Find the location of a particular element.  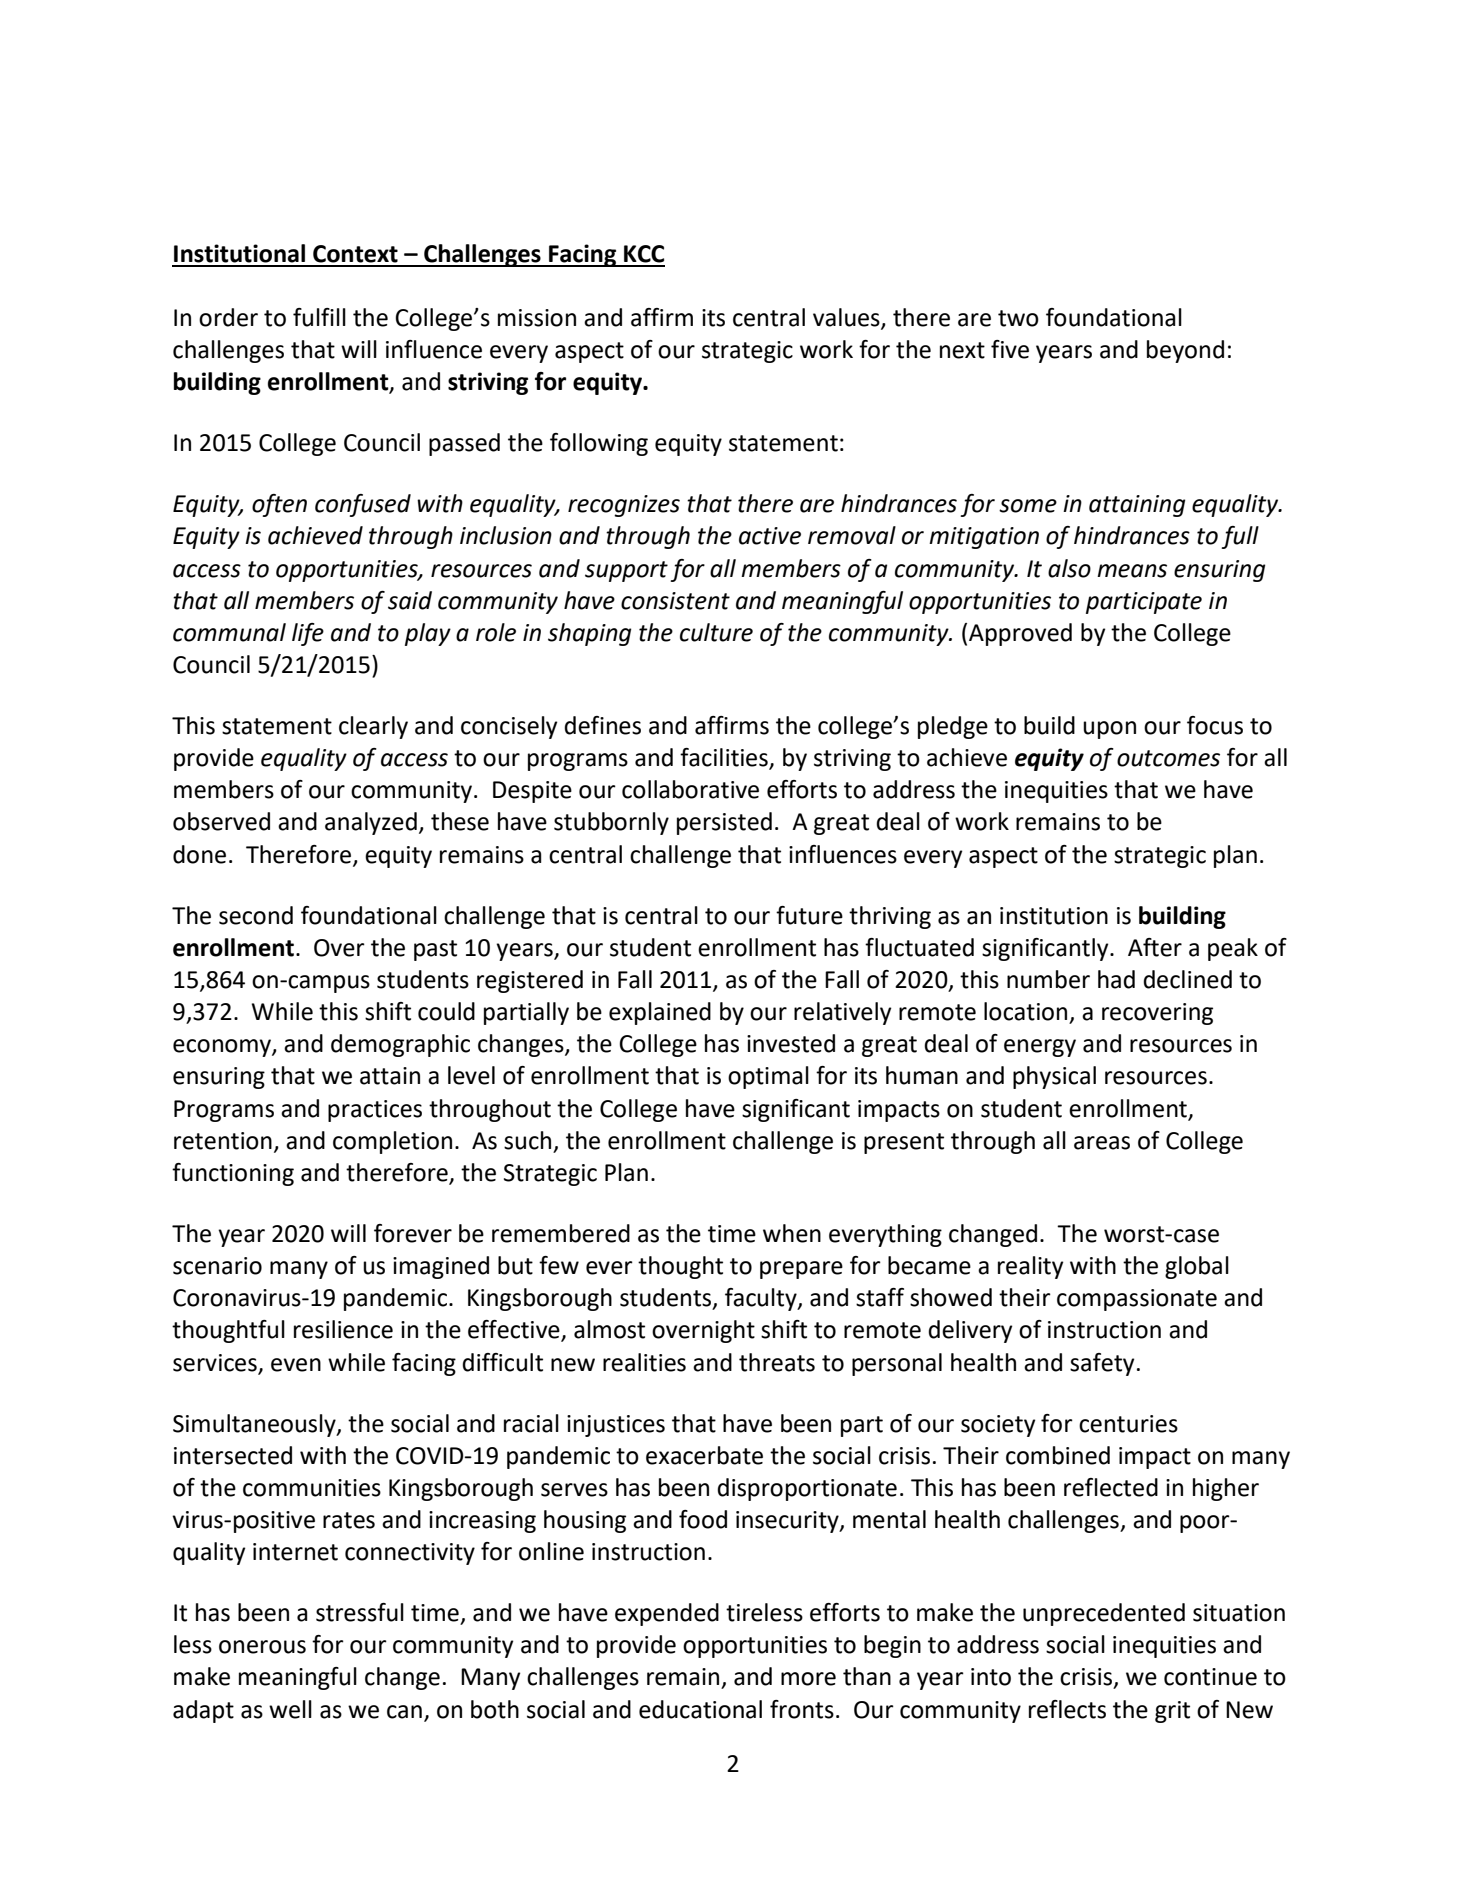

scenario is located at coordinates (217, 1266).
